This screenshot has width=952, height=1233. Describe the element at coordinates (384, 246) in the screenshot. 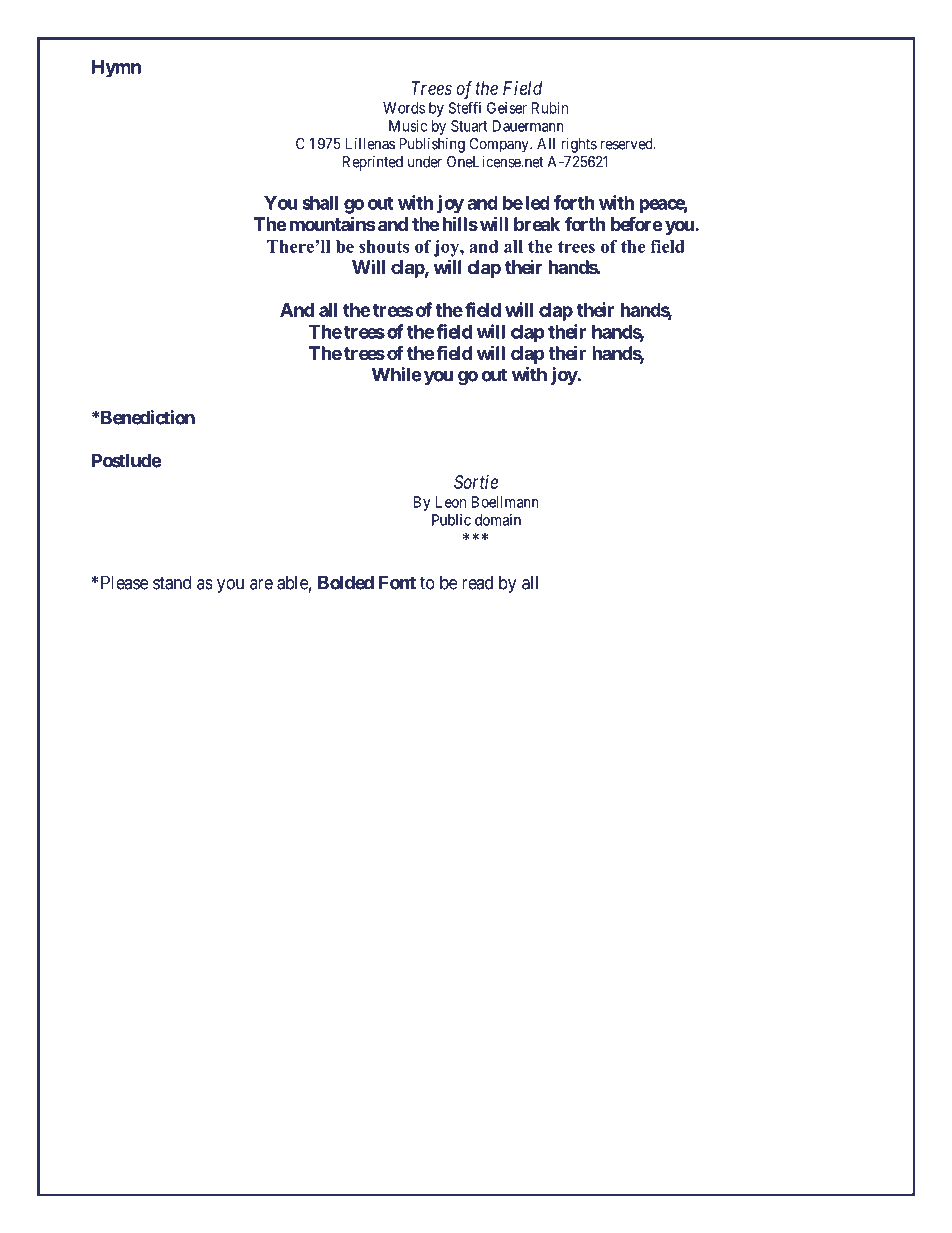

I see `shouts` at that location.
